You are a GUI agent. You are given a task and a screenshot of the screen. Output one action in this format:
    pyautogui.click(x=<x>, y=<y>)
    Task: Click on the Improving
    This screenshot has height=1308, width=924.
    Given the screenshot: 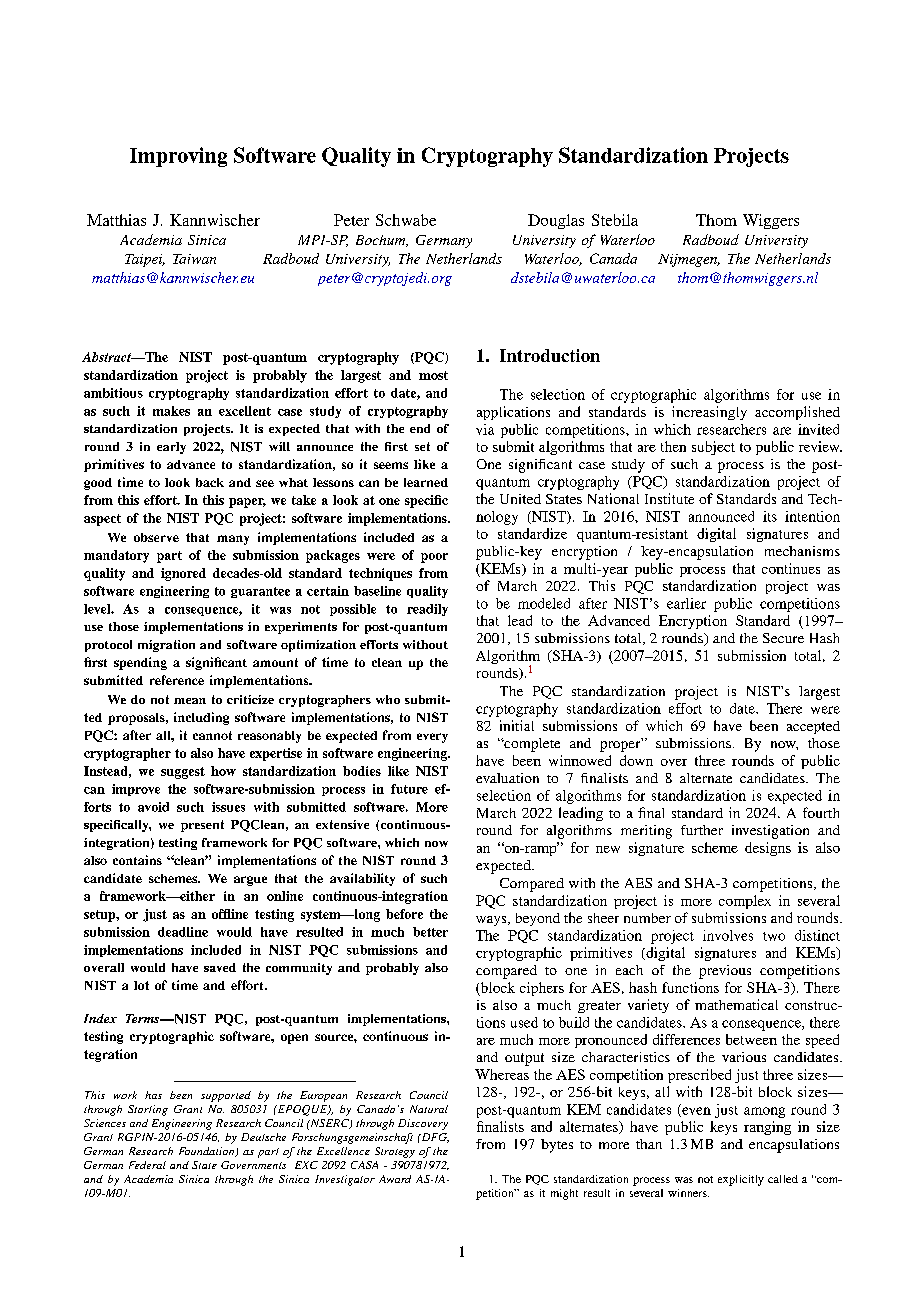 What is the action you would take?
    pyautogui.click(x=178, y=157)
